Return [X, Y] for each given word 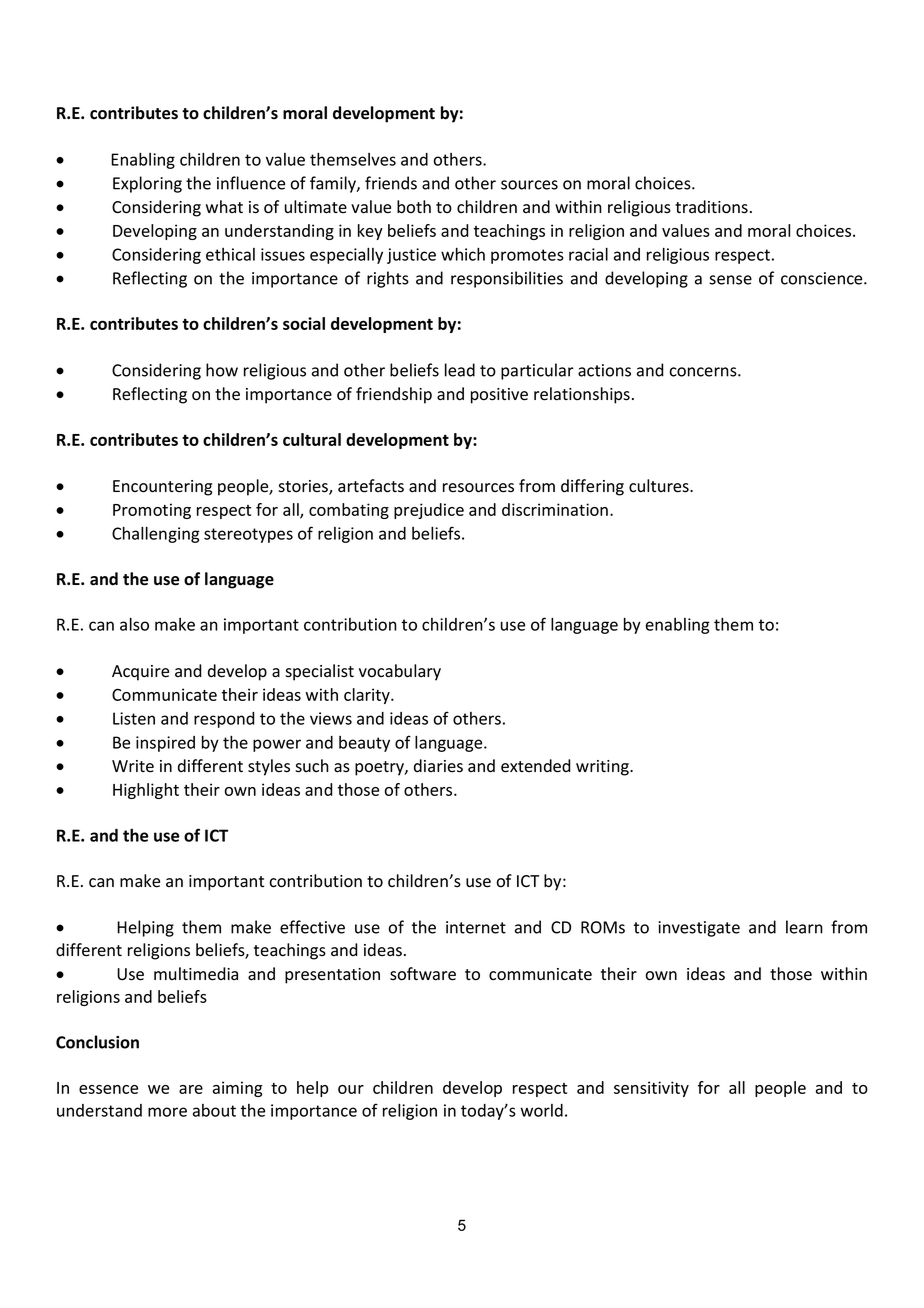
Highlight [146, 791]
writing [603, 768]
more [167, 1112]
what [224, 207]
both [414, 207]
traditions [711, 207]
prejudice [429, 511]
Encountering [162, 488]
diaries [438, 766]
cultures [660, 486]
